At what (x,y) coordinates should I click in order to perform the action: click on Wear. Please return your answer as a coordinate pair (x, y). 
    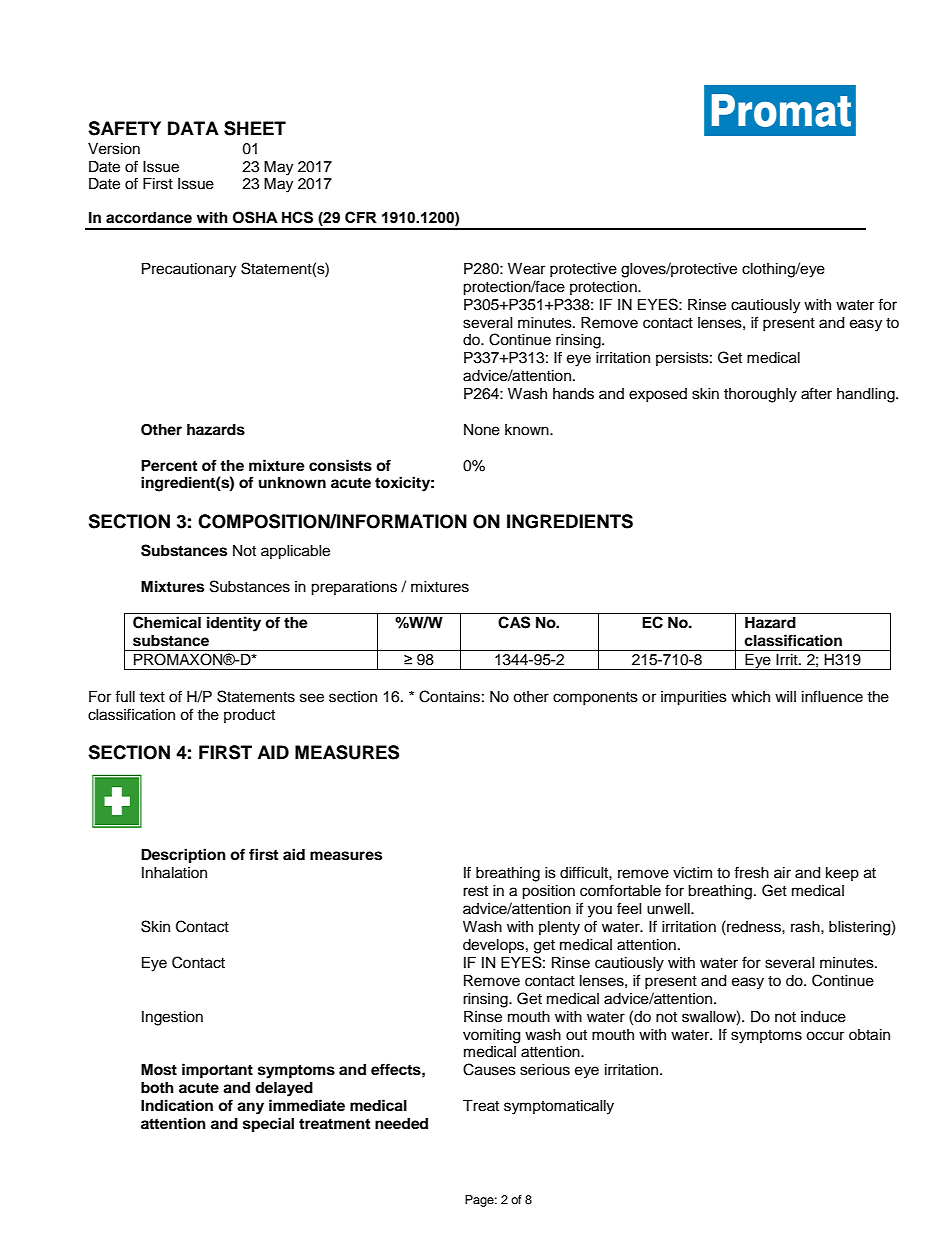
    Looking at the image, I should click on (526, 269).
